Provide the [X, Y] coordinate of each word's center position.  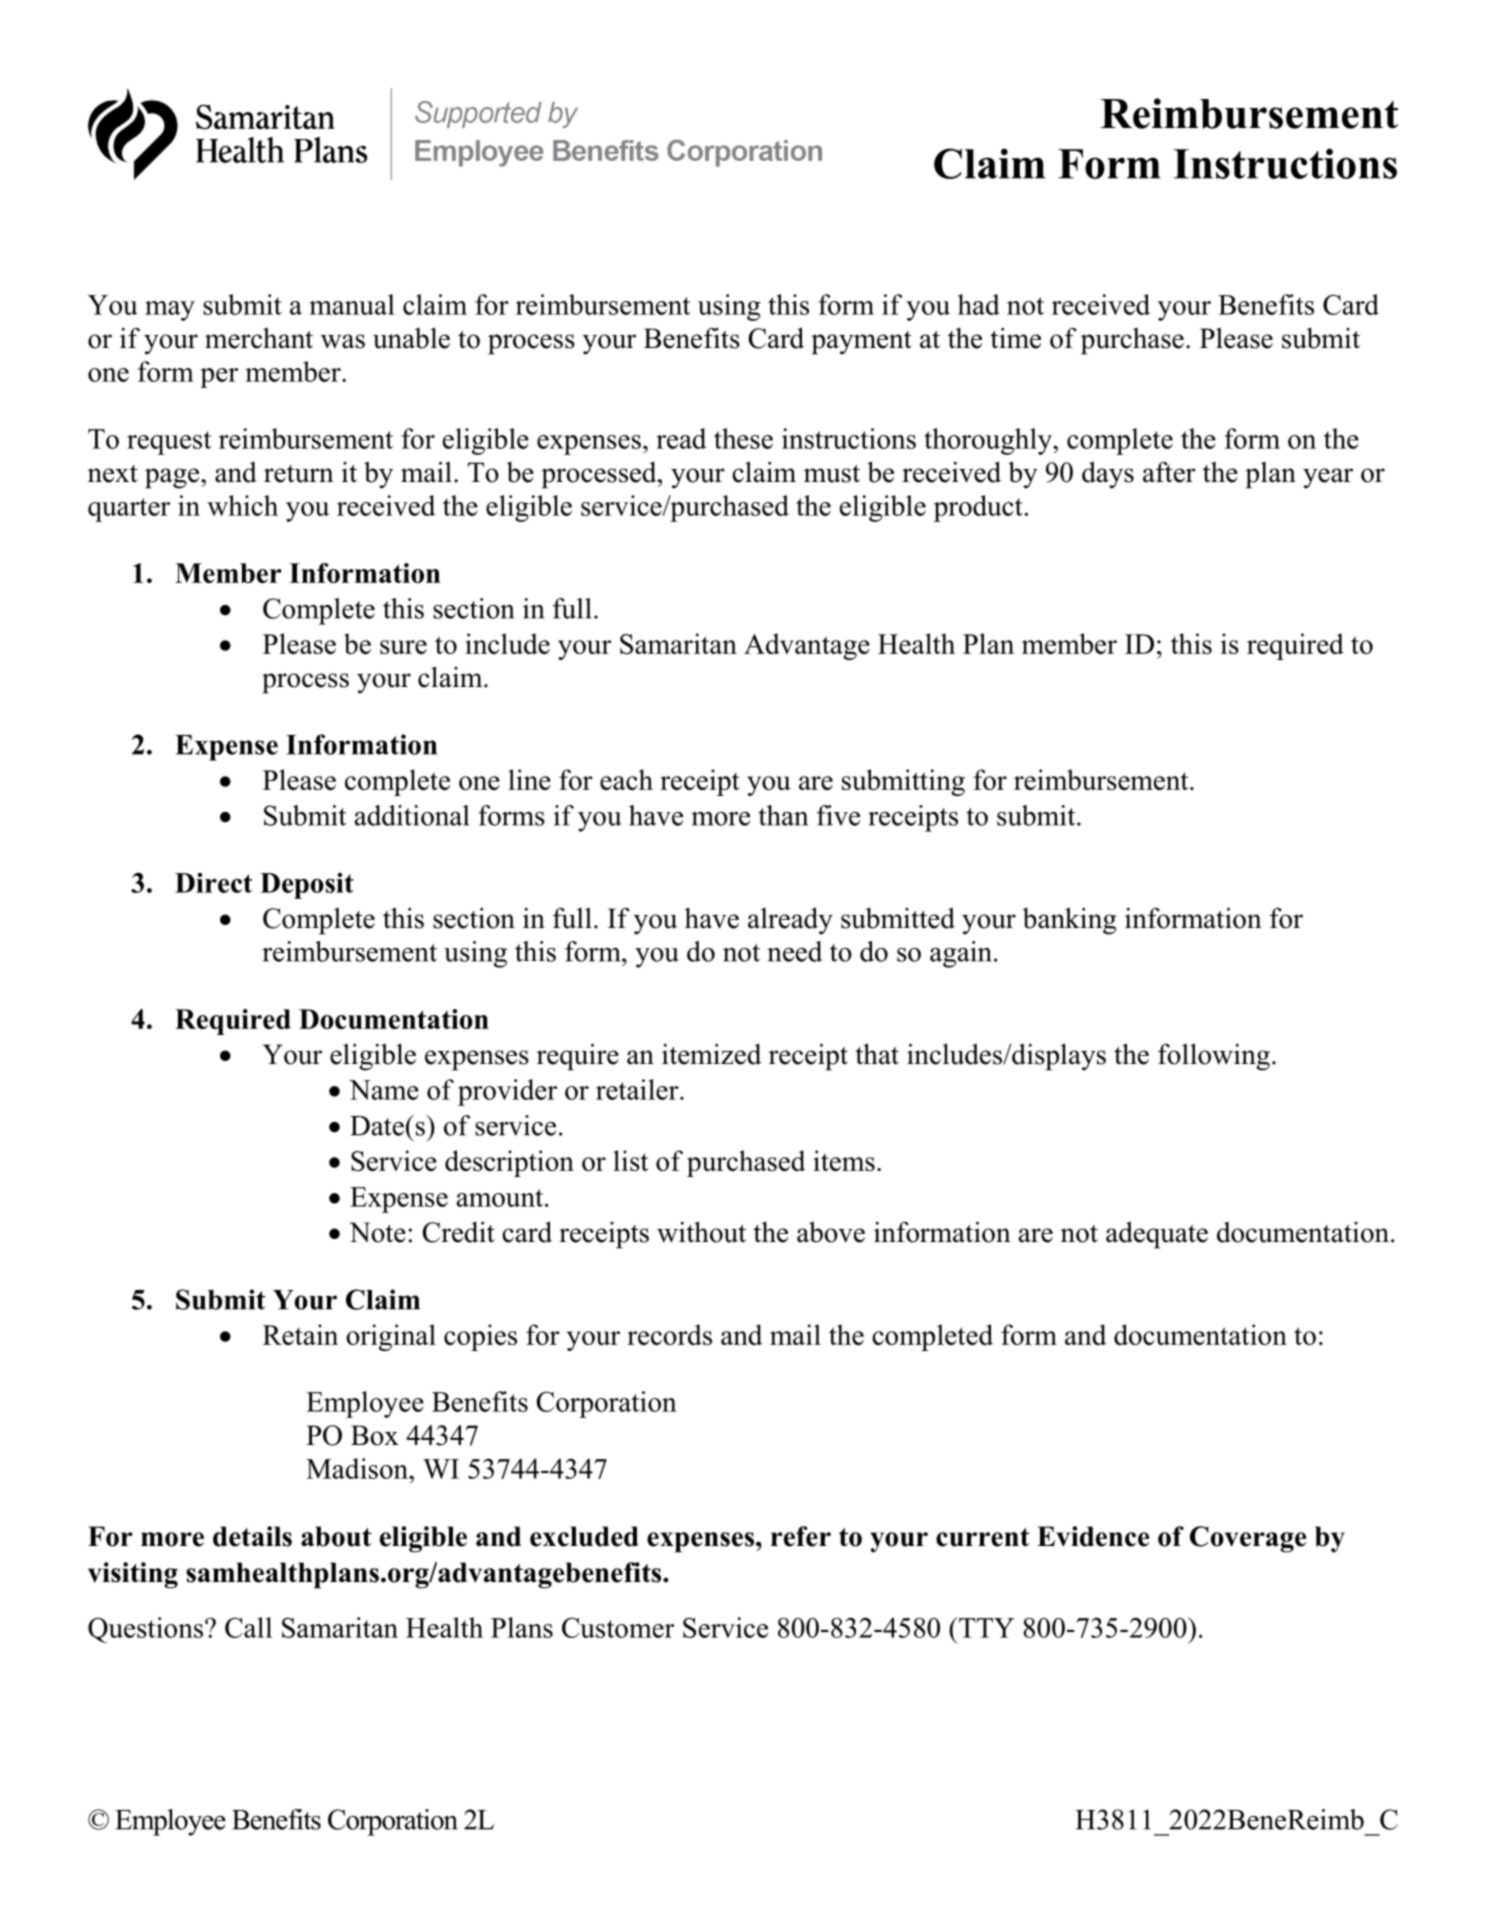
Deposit [307, 886]
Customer [618, 1627]
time [1015, 338]
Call [248, 1627]
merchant [259, 338]
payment [861, 343]
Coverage [1248, 1539]
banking [1069, 921]
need [794, 951]
